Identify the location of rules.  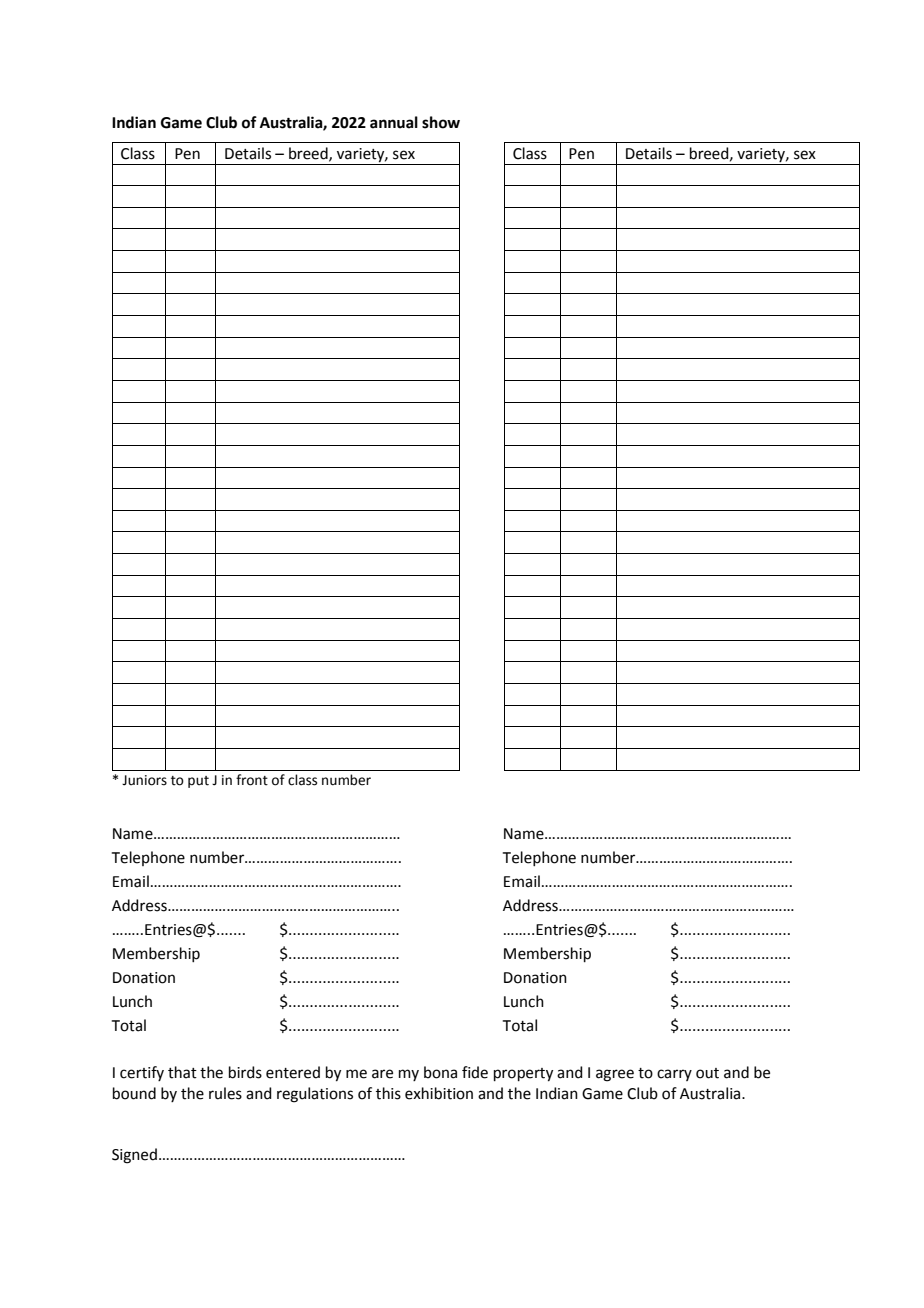
(225, 1093).
